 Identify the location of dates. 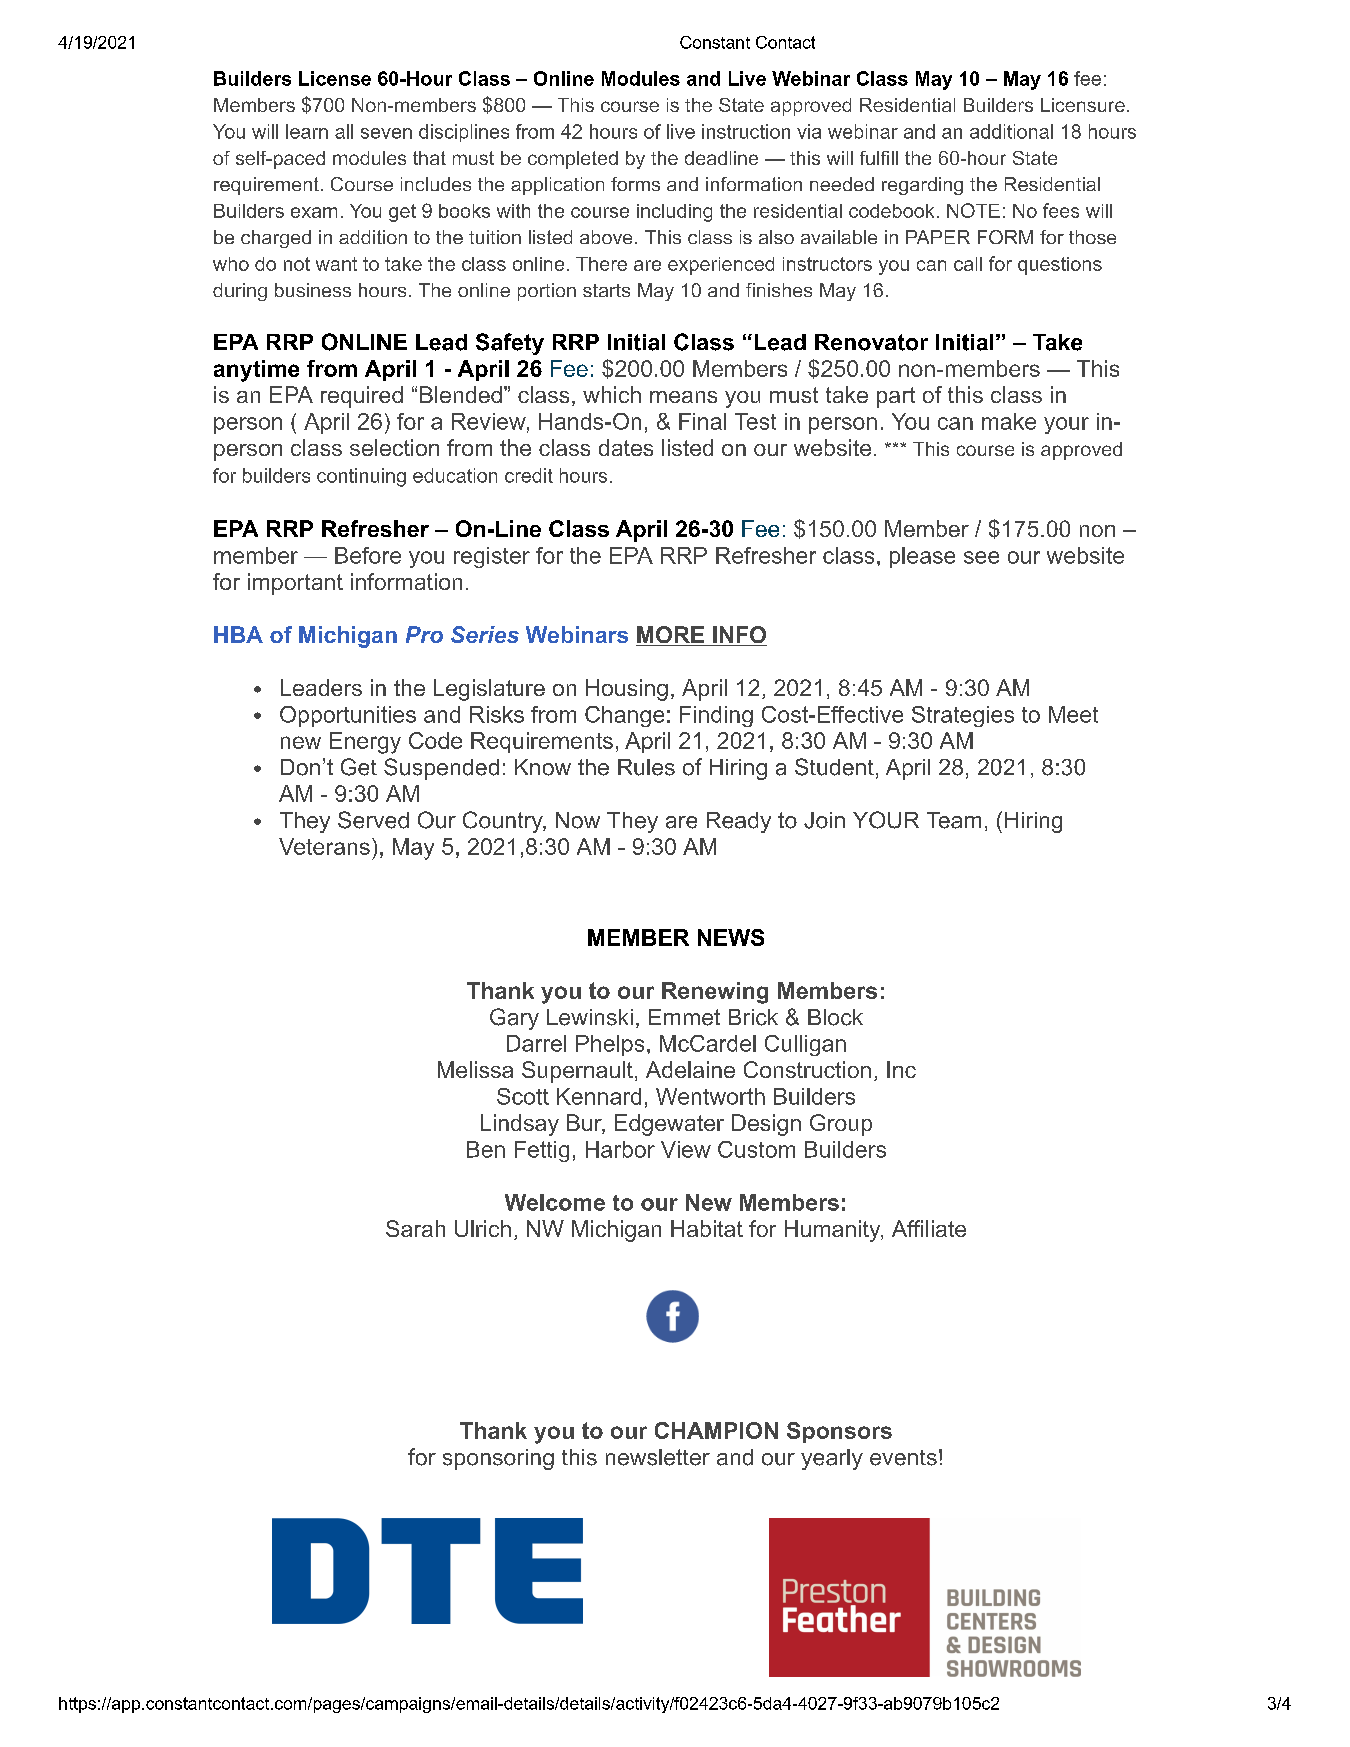
(626, 447).
